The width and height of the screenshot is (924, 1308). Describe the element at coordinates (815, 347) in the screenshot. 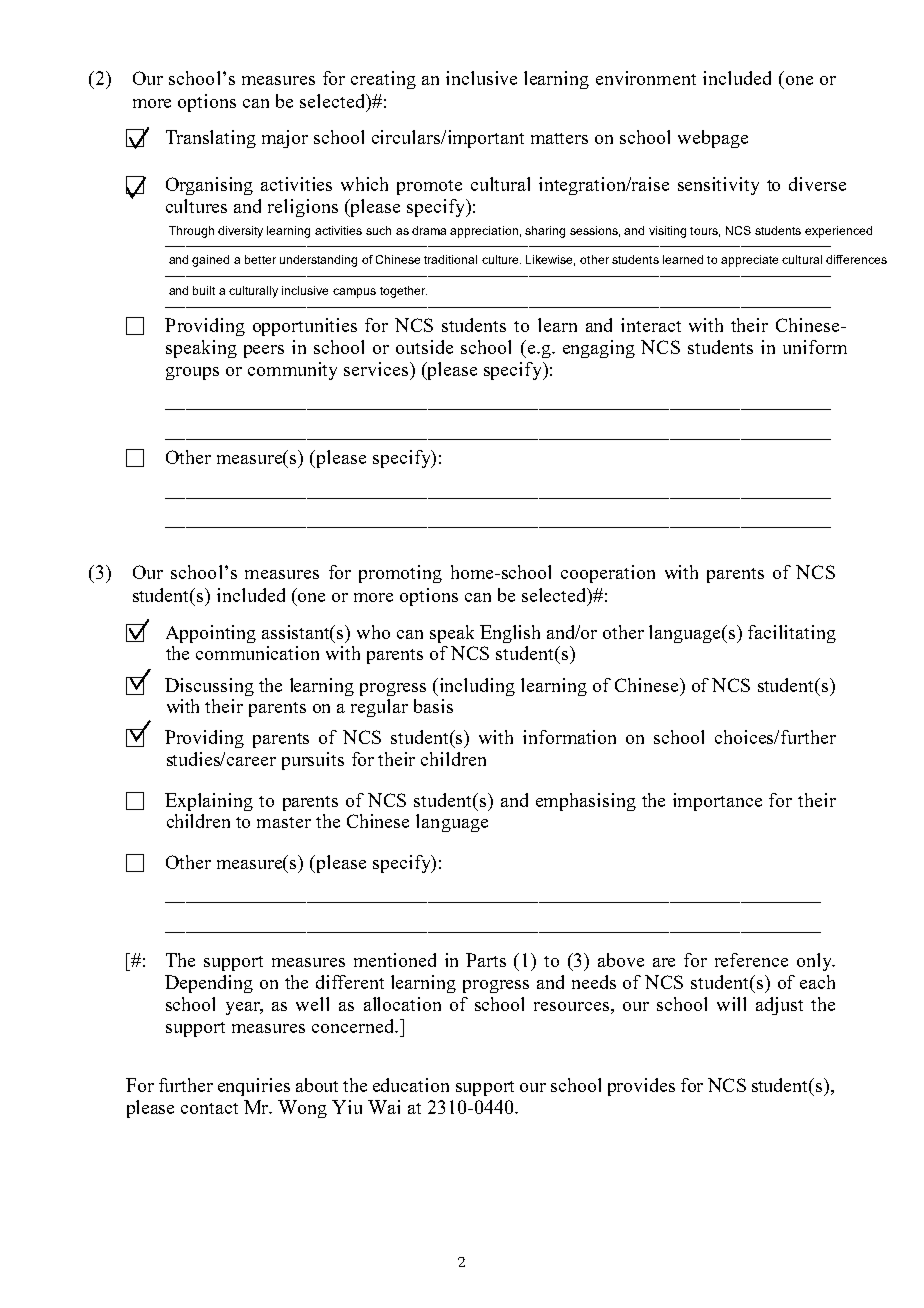

I see `uniform` at that location.
